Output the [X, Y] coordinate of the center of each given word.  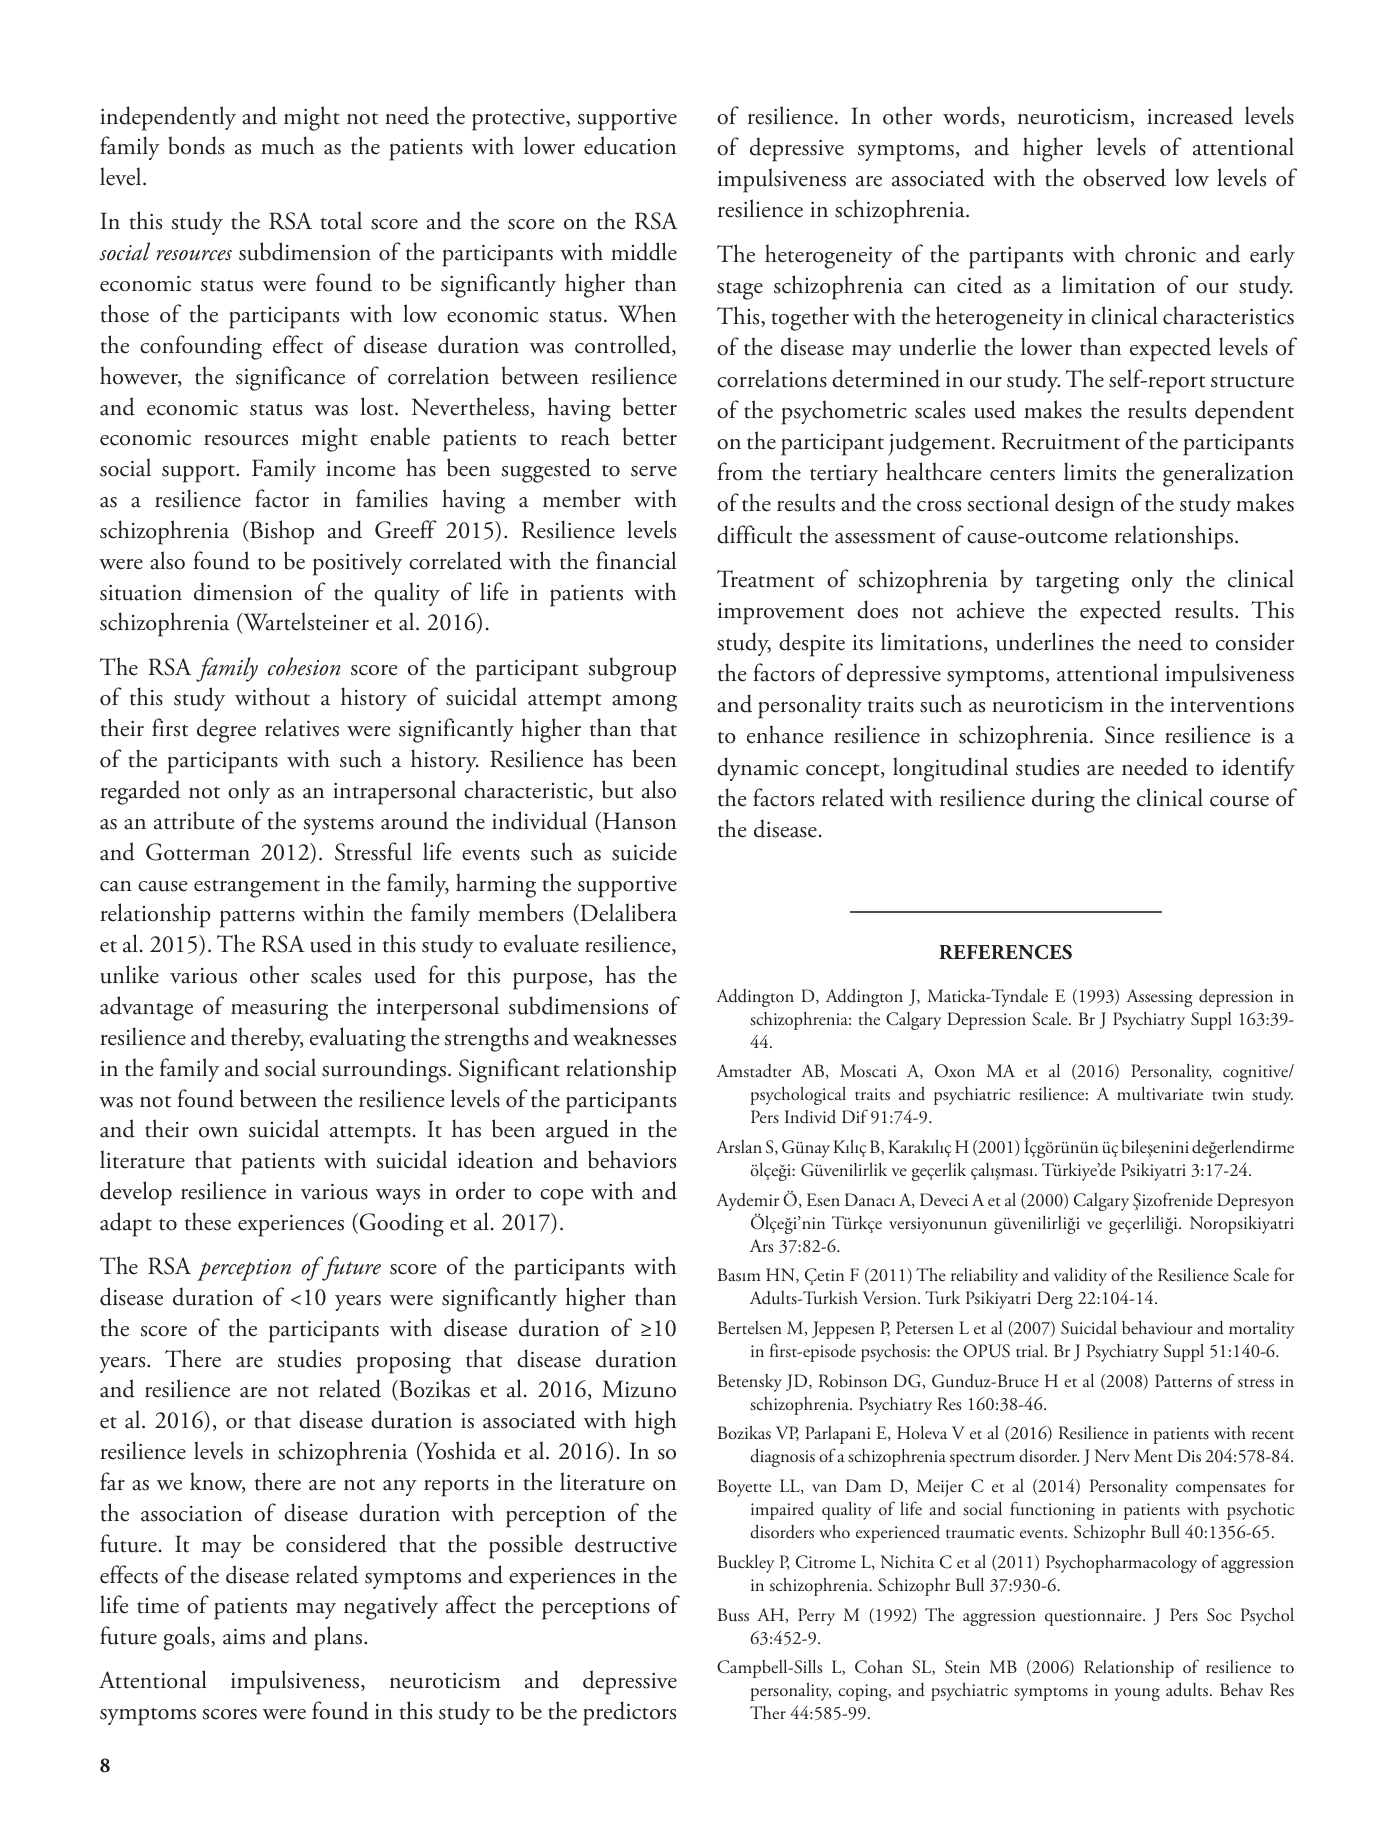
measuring [279, 1010]
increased [1190, 115]
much [288, 145]
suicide [644, 851]
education [630, 145]
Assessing [1159, 998]
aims [244, 1636]
